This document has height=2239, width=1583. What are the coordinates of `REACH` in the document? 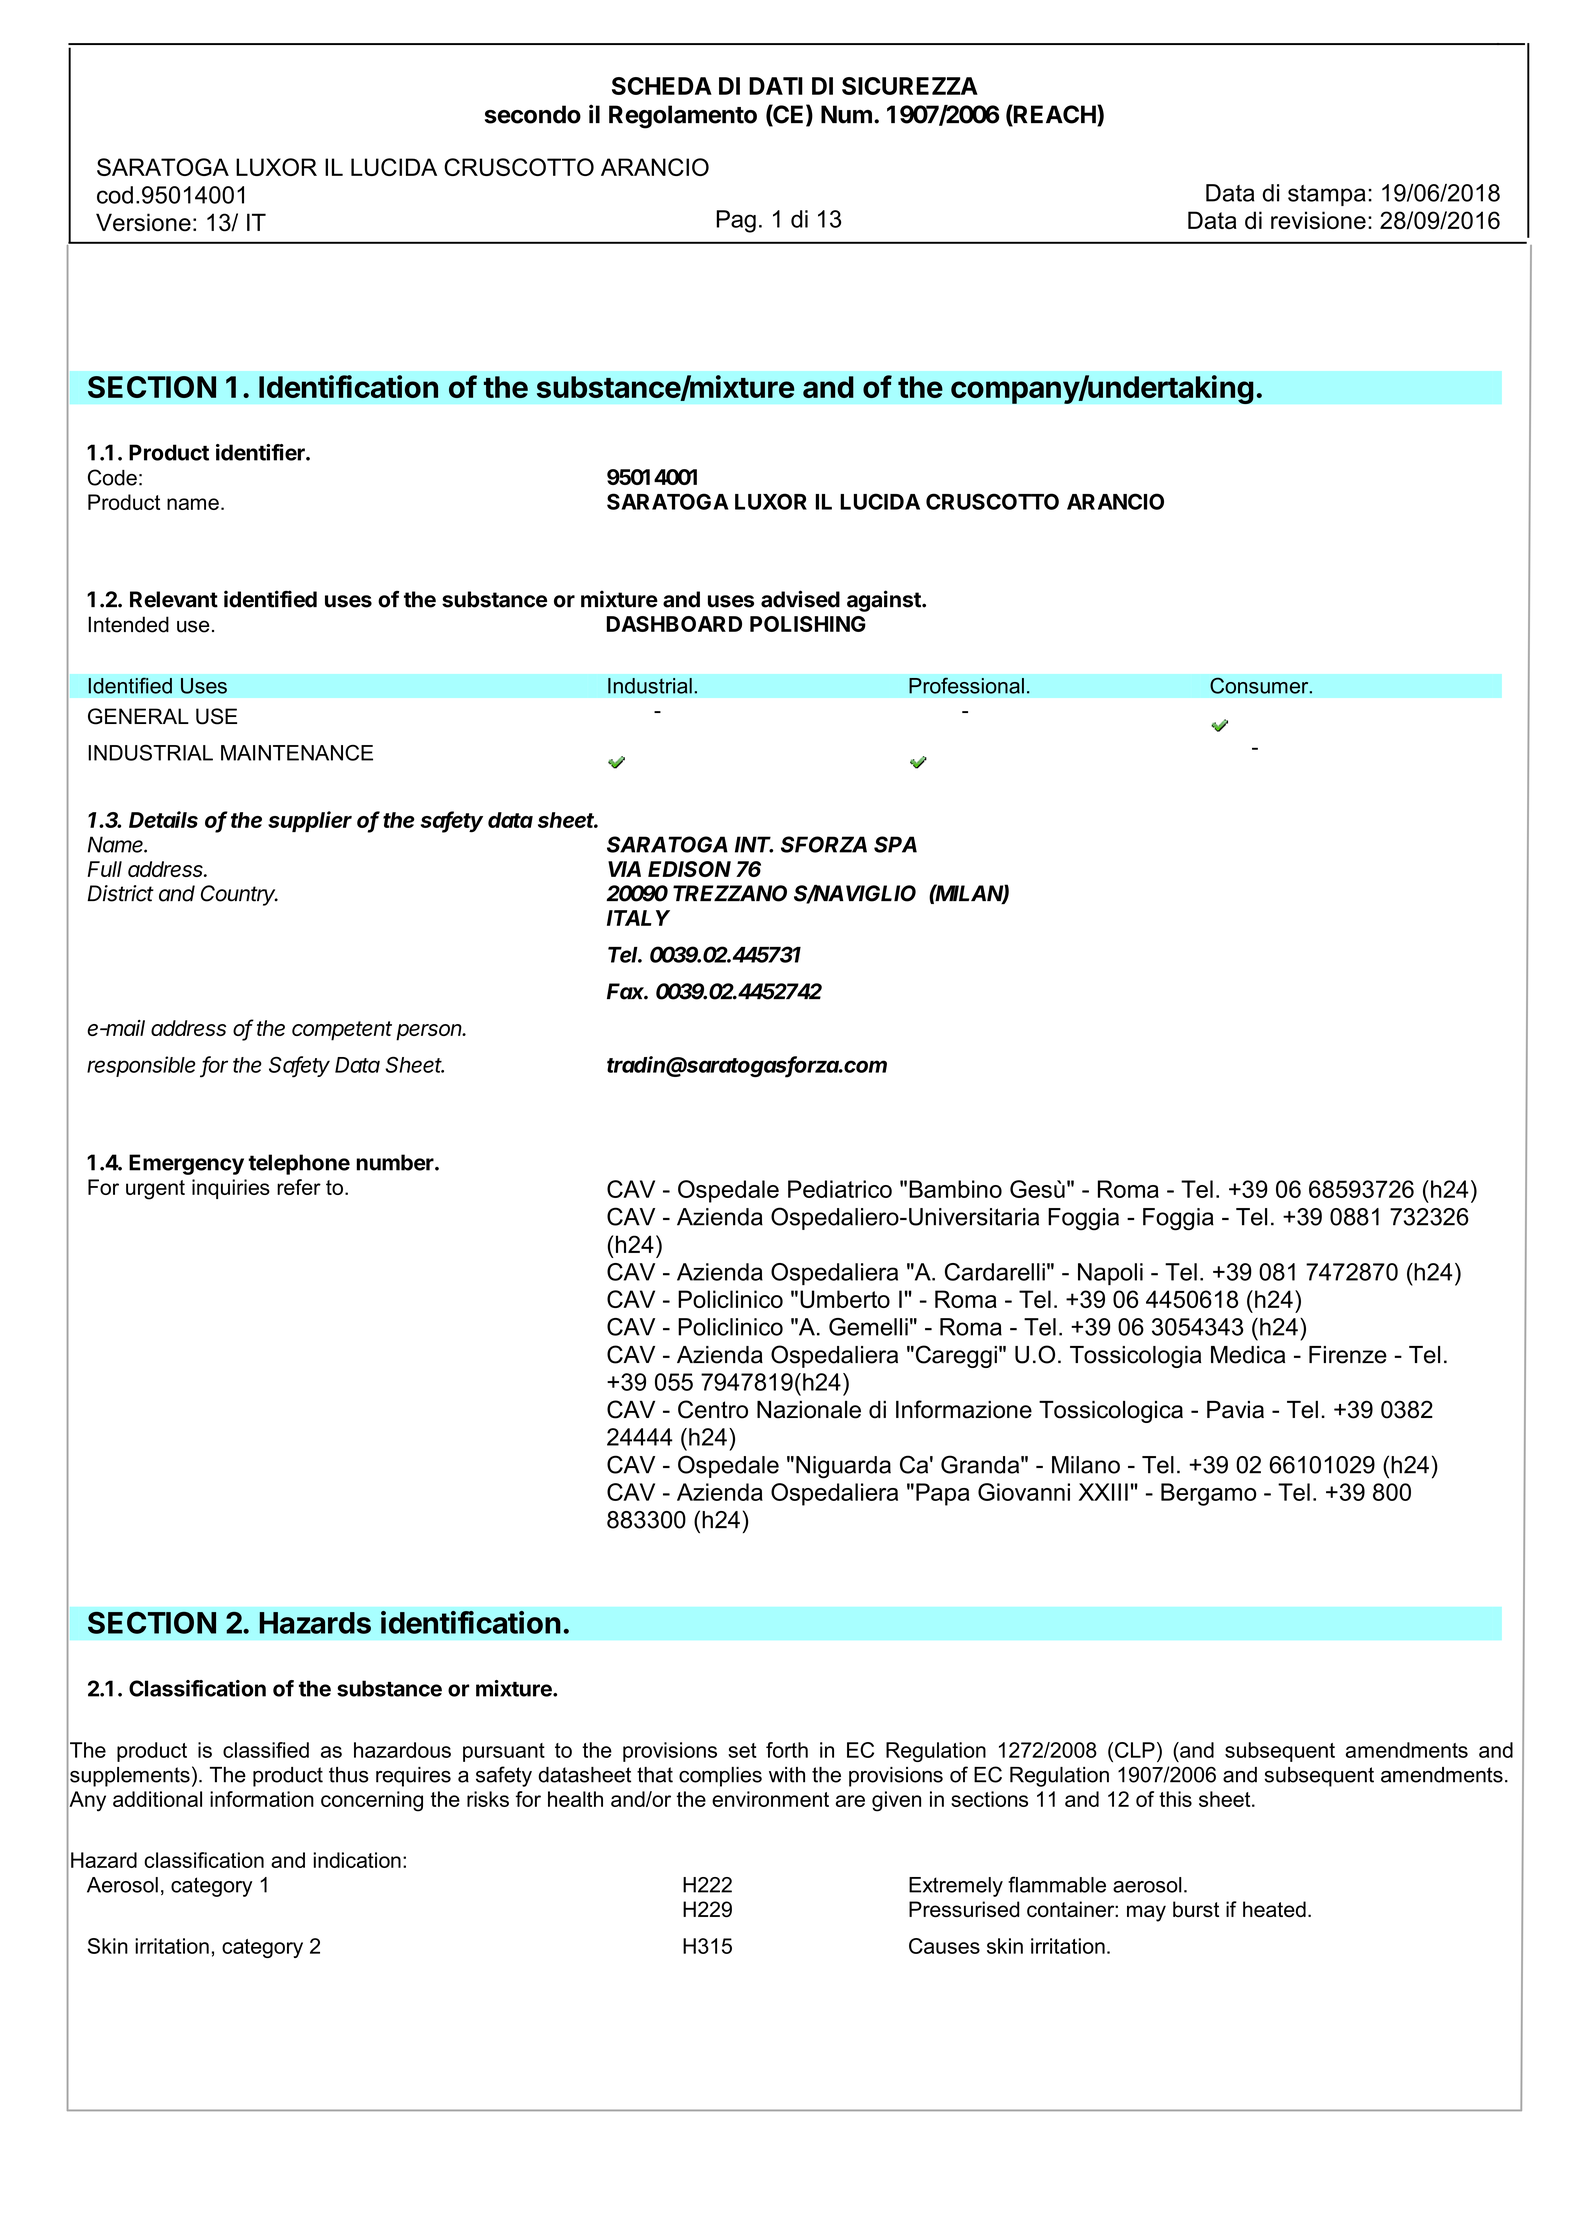 It's located at (1055, 115).
